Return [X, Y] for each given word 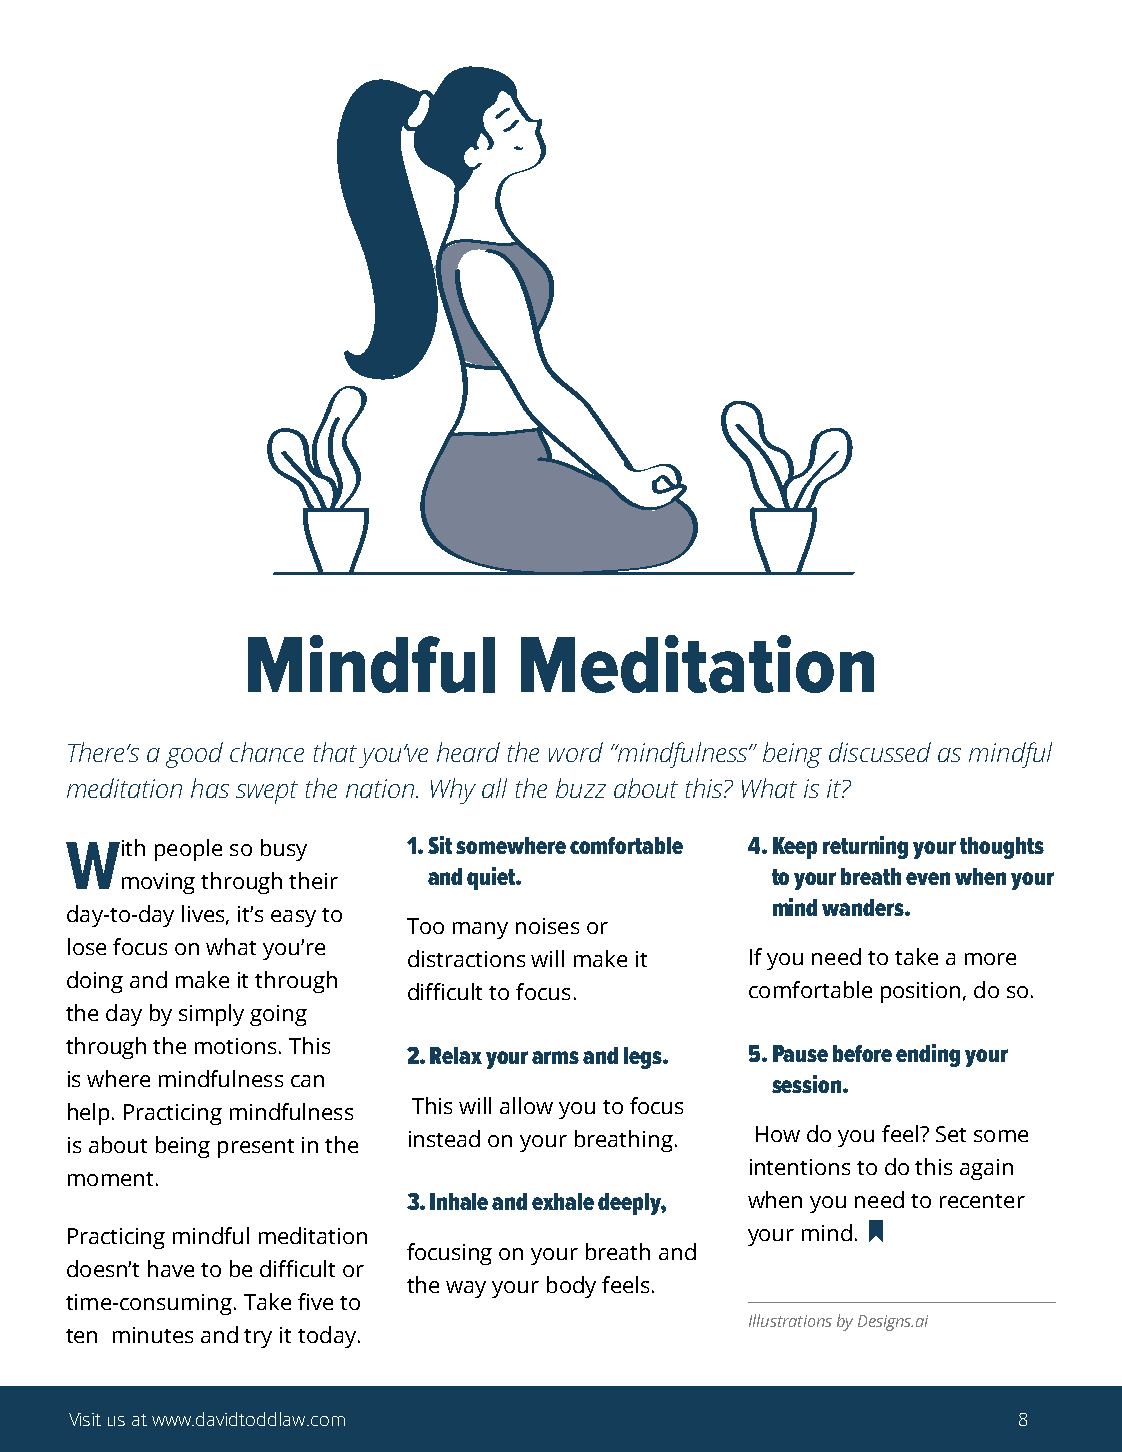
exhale [563, 1201]
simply [211, 1015]
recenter [982, 1201]
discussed [880, 752]
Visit [85, 1419]
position [920, 992]
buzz [581, 788]
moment [110, 1179]
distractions [466, 958]
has [210, 788]
